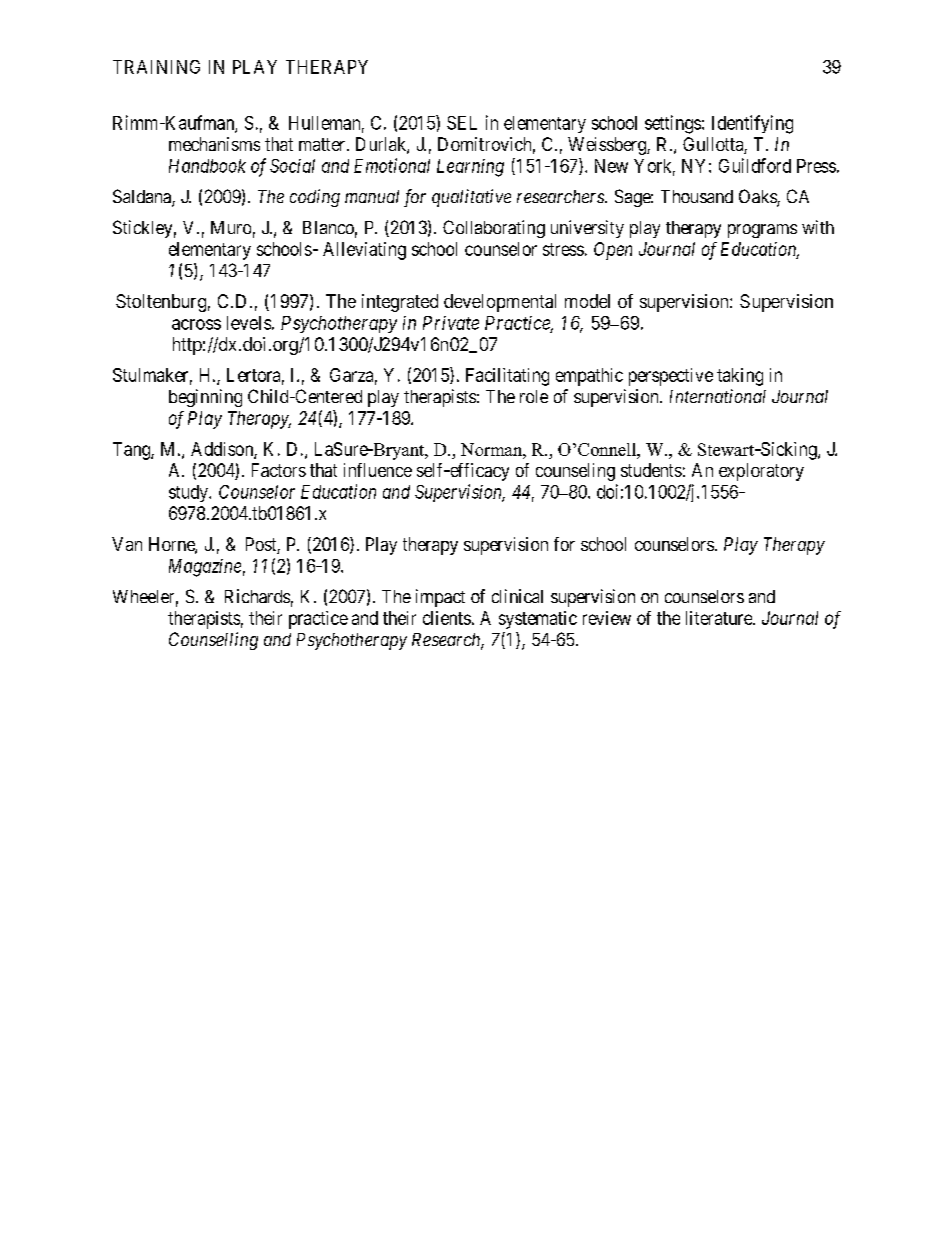 The width and height of the screenshot is (952, 1233). I want to click on clients, so click(447, 618).
